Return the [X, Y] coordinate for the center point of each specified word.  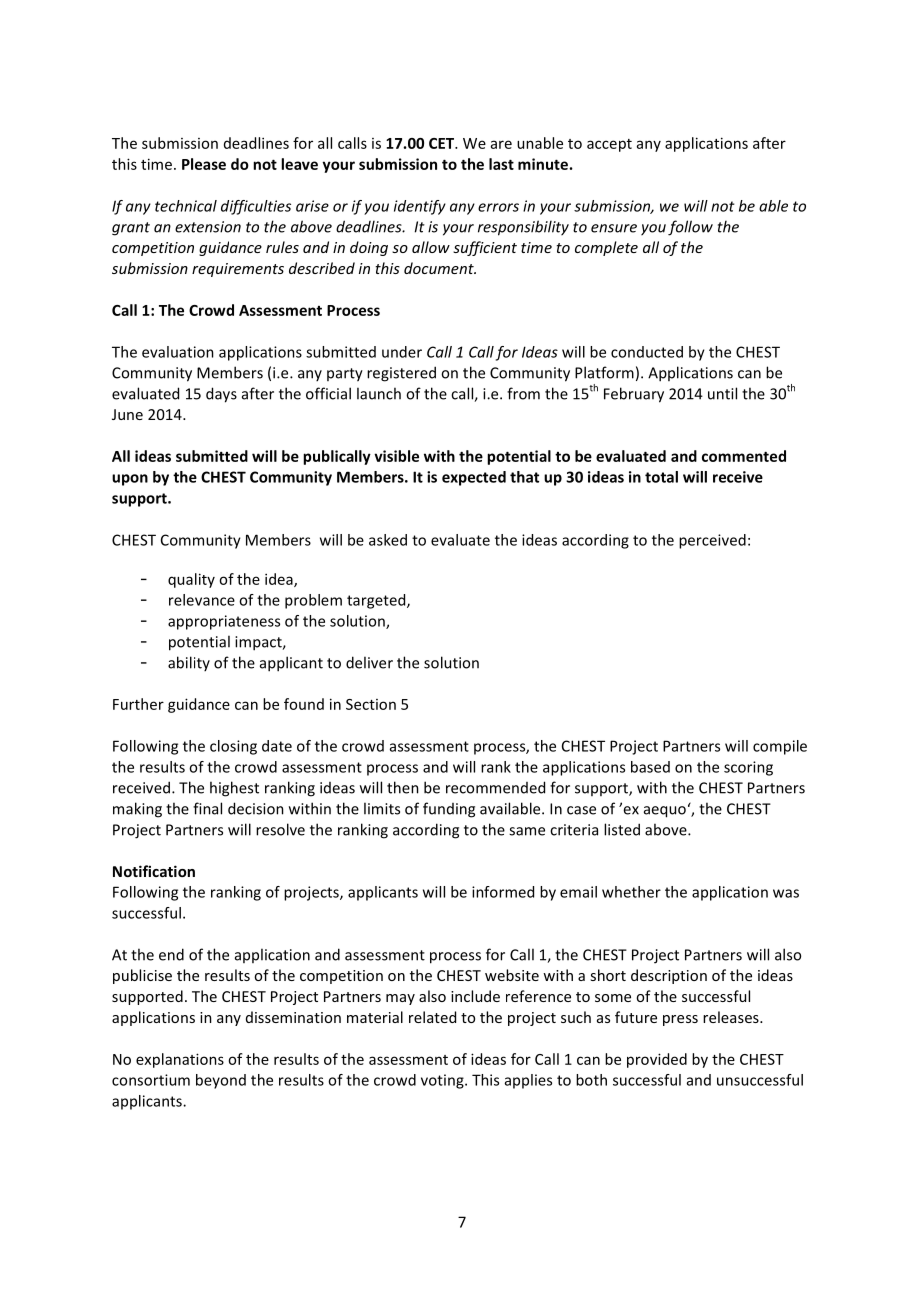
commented [744, 456]
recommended [495, 787]
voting [443, 1081]
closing [233, 747]
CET [443, 143]
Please [204, 164]
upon [130, 480]
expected [474, 478]
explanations [180, 1060]
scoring [748, 768]
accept [609, 145]
